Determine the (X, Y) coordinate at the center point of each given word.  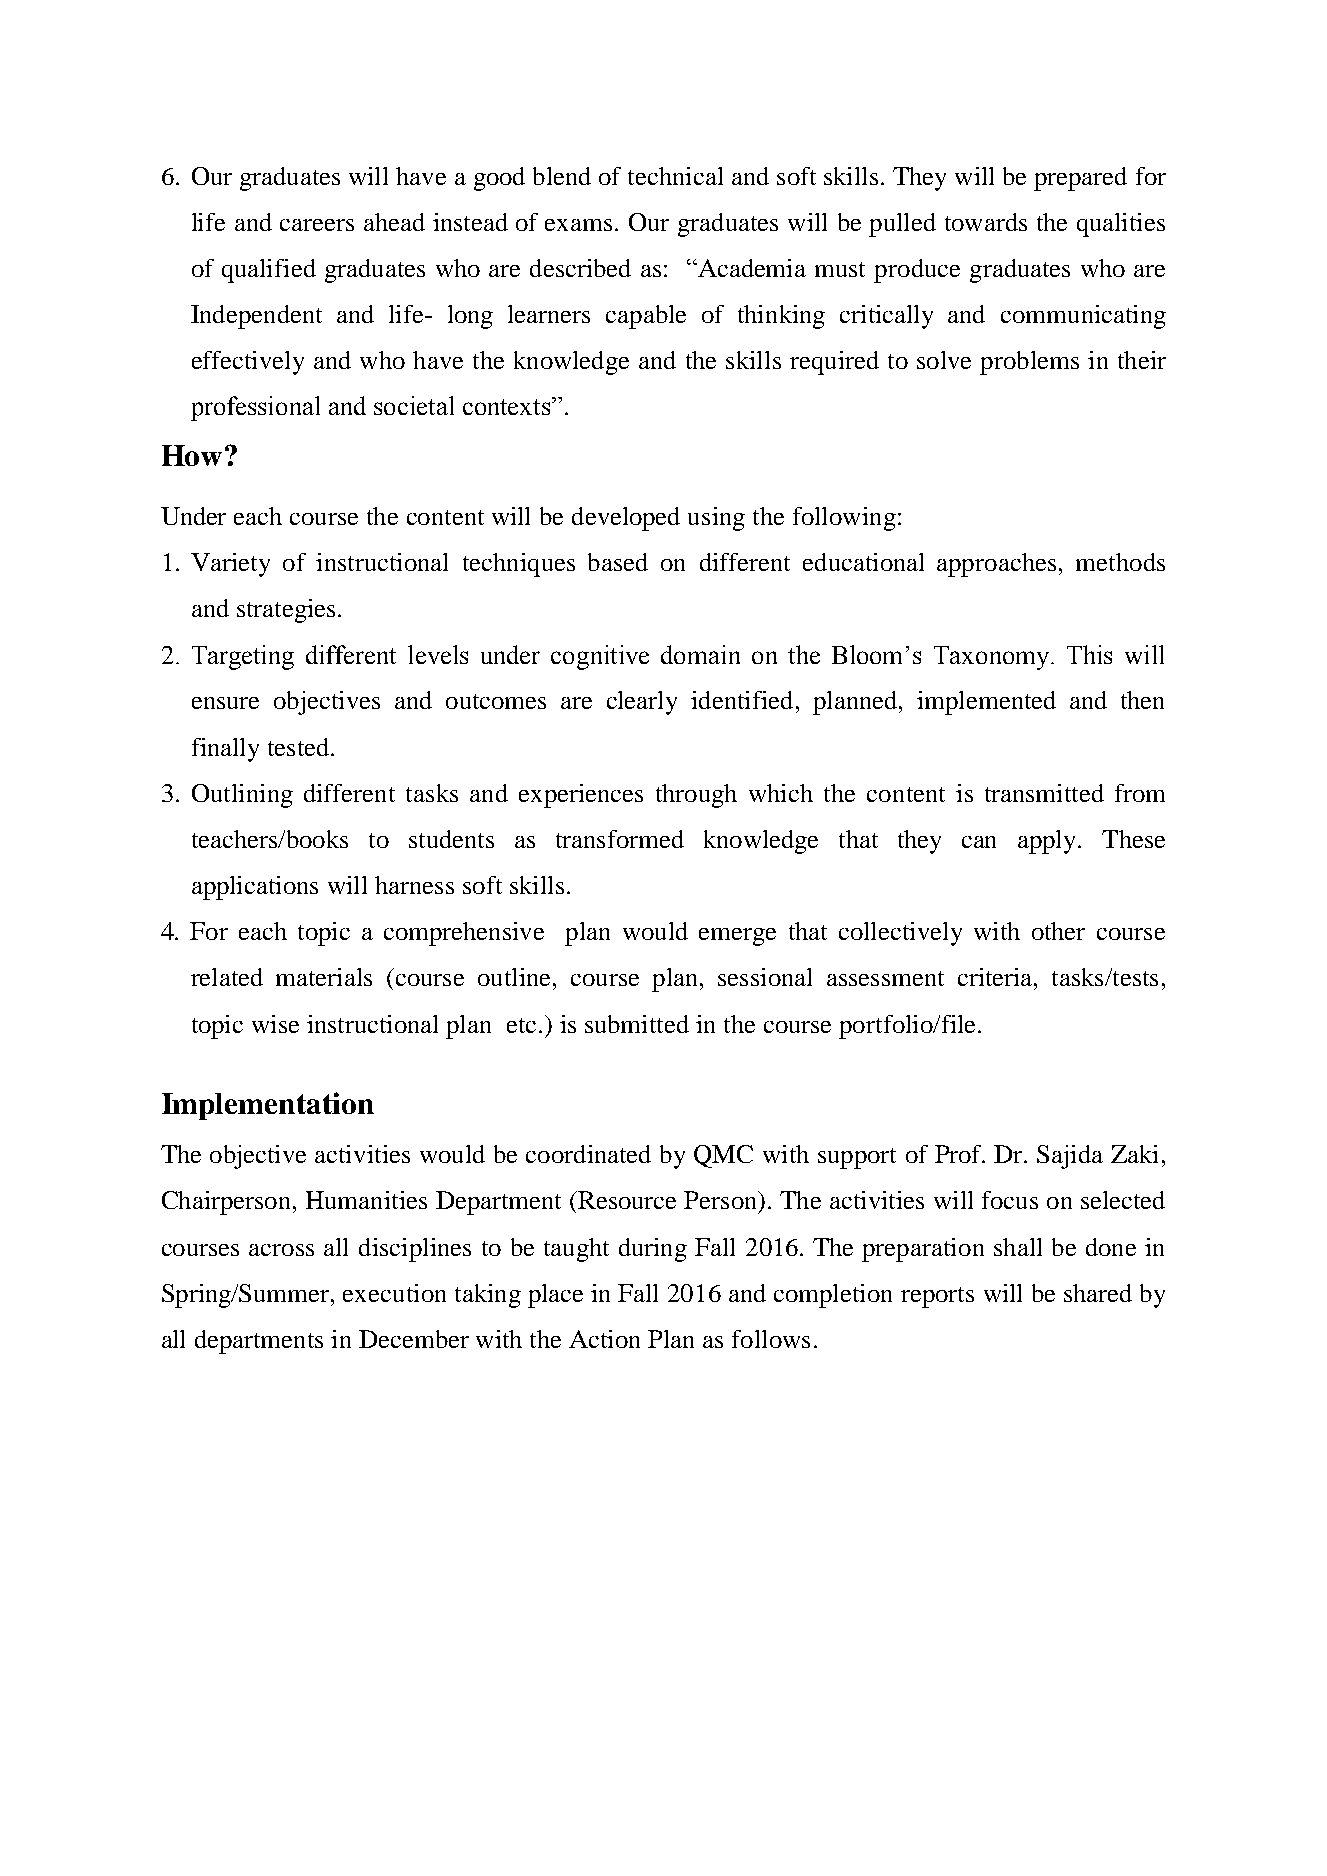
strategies (286, 611)
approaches (996, 565)
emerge (737, 937)
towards (986, 222)
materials (324, 977)
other (1058, 931)
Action (604, 1339)
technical (675, 176)
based (618, 562)
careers (317, 225)
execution (394, 1293)
